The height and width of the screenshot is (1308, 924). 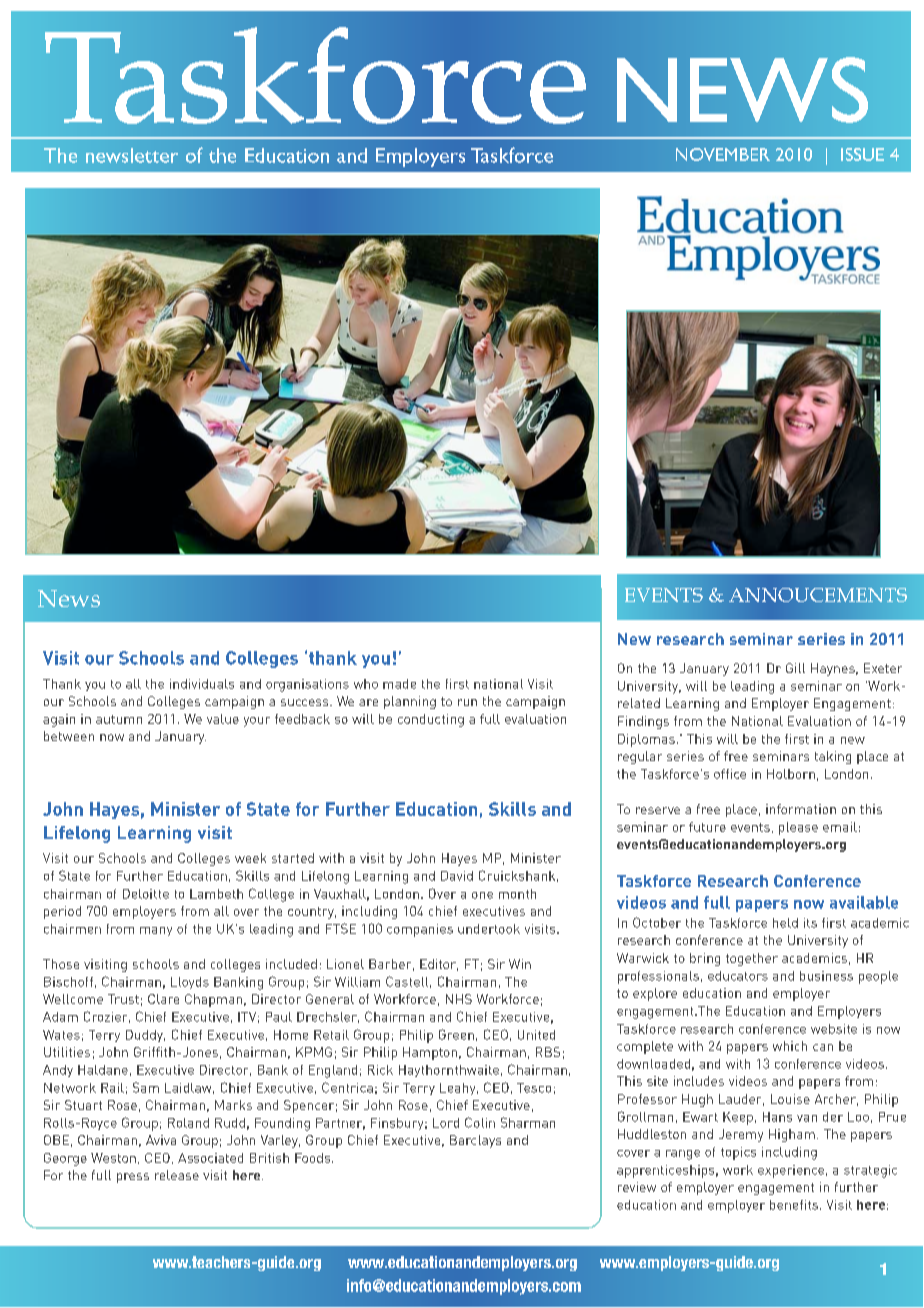 What do you see at coordinates (467, 702) in the screenshot?
I see `run` at bounding box center [467, 702].
